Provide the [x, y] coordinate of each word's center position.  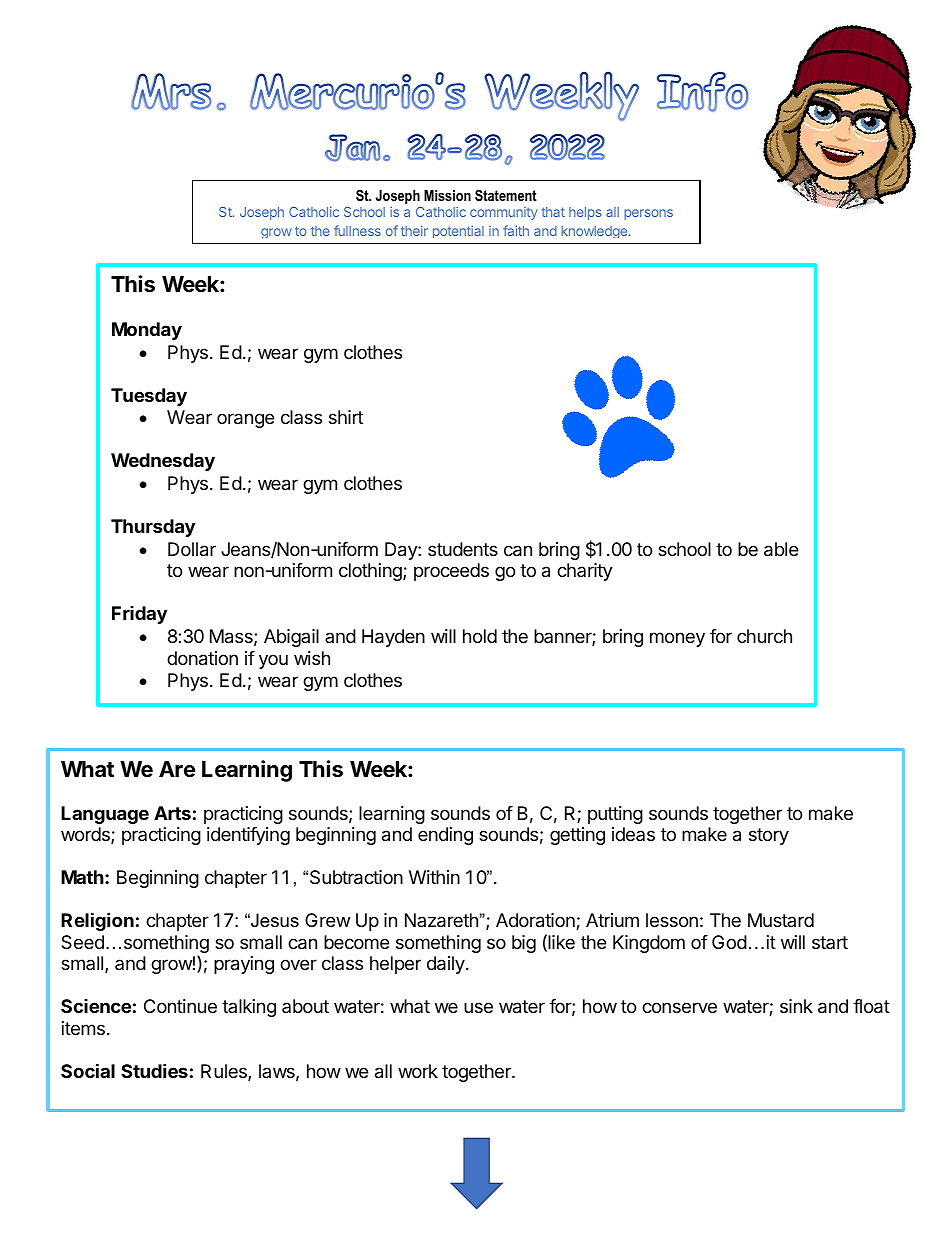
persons [648, 214]
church [764, 636]
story [769, 836]
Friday [139, 615]
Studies [154, 1070]
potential [458, 232]
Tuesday [149, 397]
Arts [172, 813]
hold [480, 636]
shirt [346, 417]
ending [445, 836]
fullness [357, 230]
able [781, 549]
